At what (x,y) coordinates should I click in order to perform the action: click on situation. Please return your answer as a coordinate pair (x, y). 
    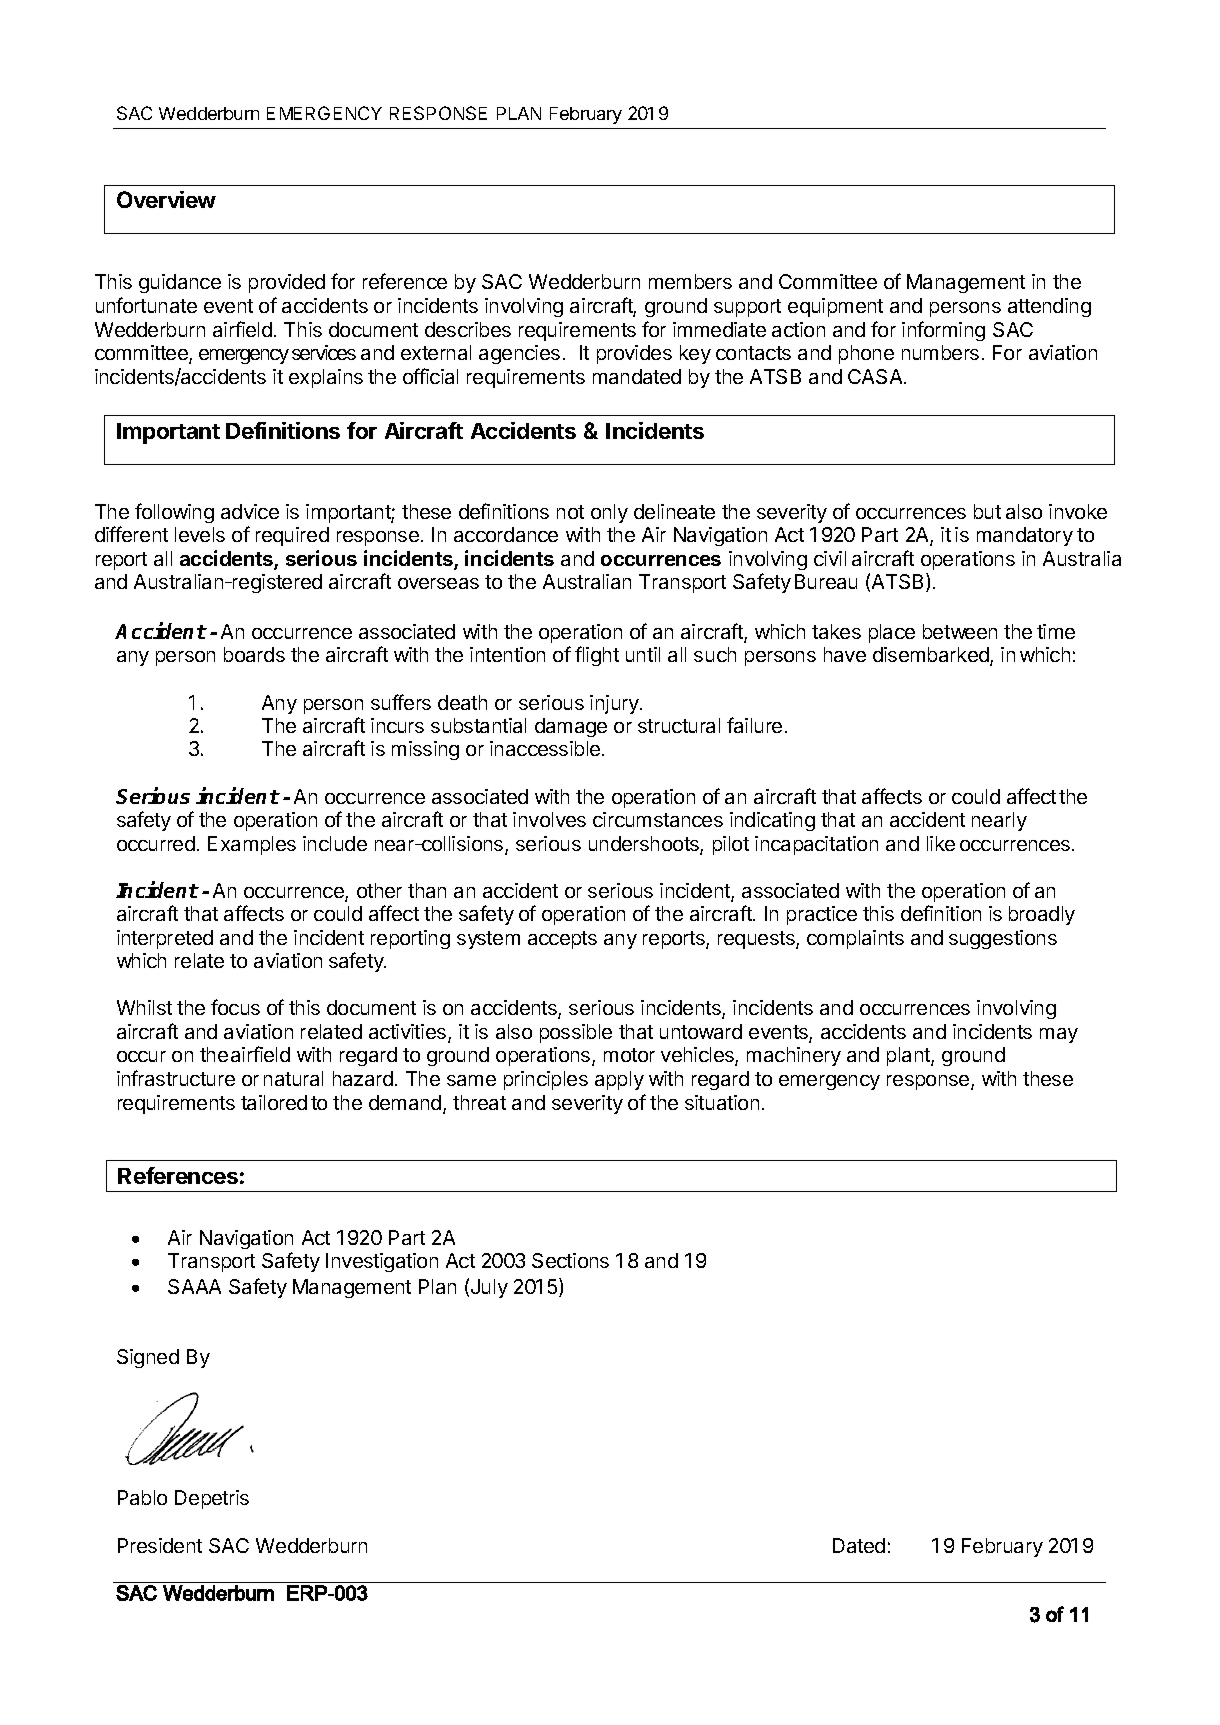
    Looking at the image, I should click on (722, 1102).
